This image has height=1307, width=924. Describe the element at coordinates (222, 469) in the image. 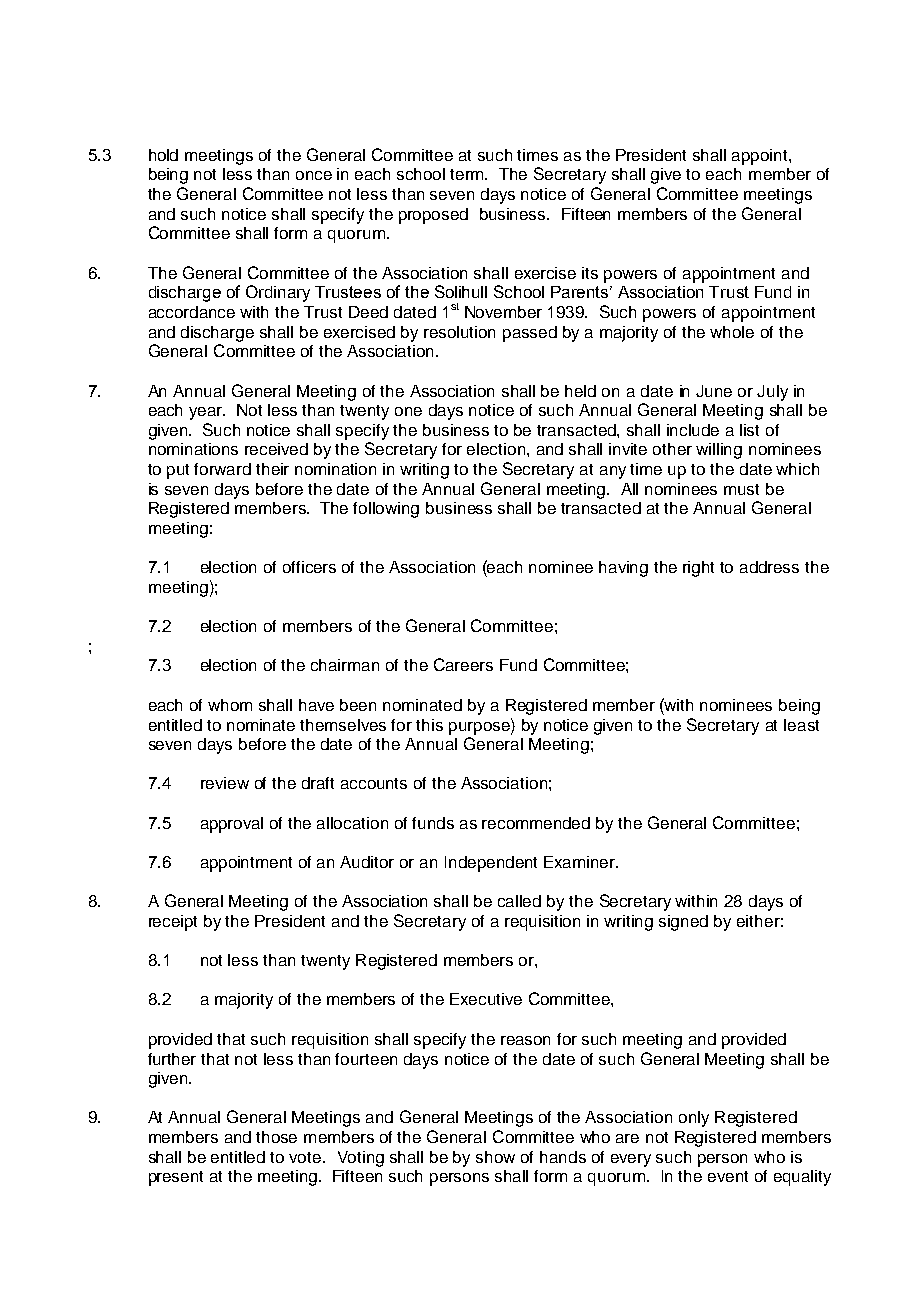

I see `forward` at that location.
